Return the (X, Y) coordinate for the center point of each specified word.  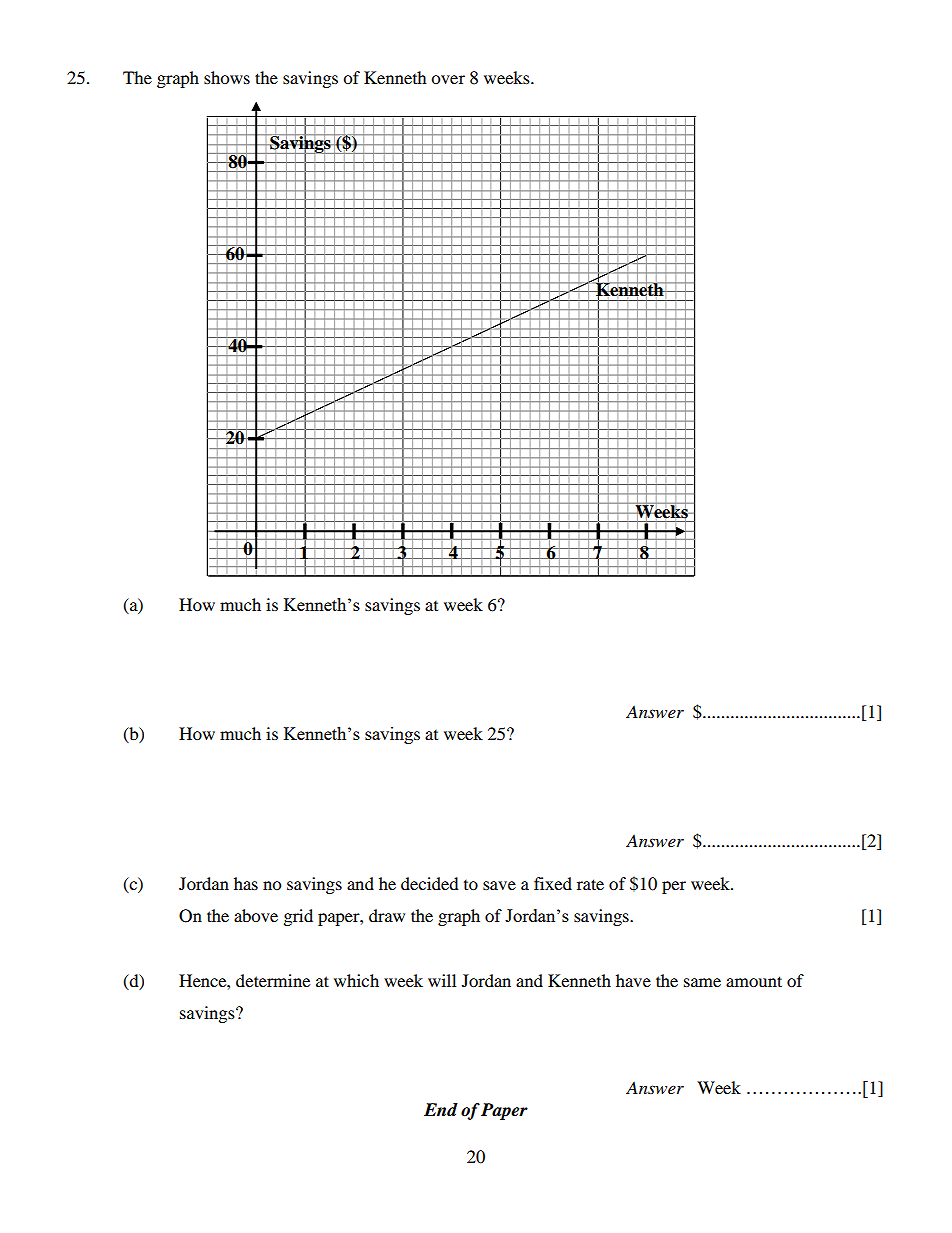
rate (590, 884)
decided (430, 883)
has (246, 883)
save (499, 885)
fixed (553, 883)
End (441, 1109)
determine (273, 980)
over (448, 79)
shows (227, 77)
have (633, 980)
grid (298, 917)
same (702, 982)
